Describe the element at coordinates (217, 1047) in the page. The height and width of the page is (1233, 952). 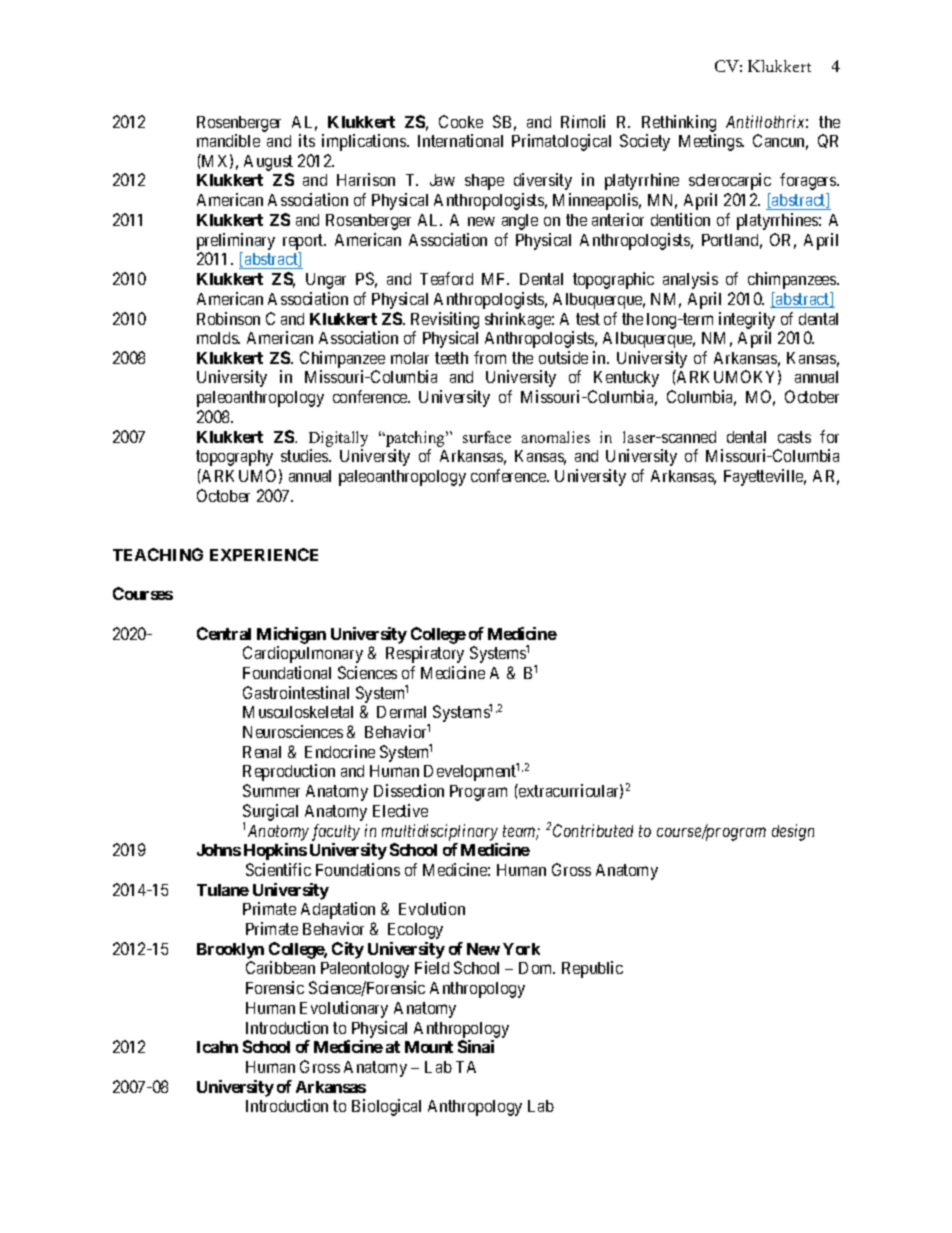
I see `Icahn` at that location.
